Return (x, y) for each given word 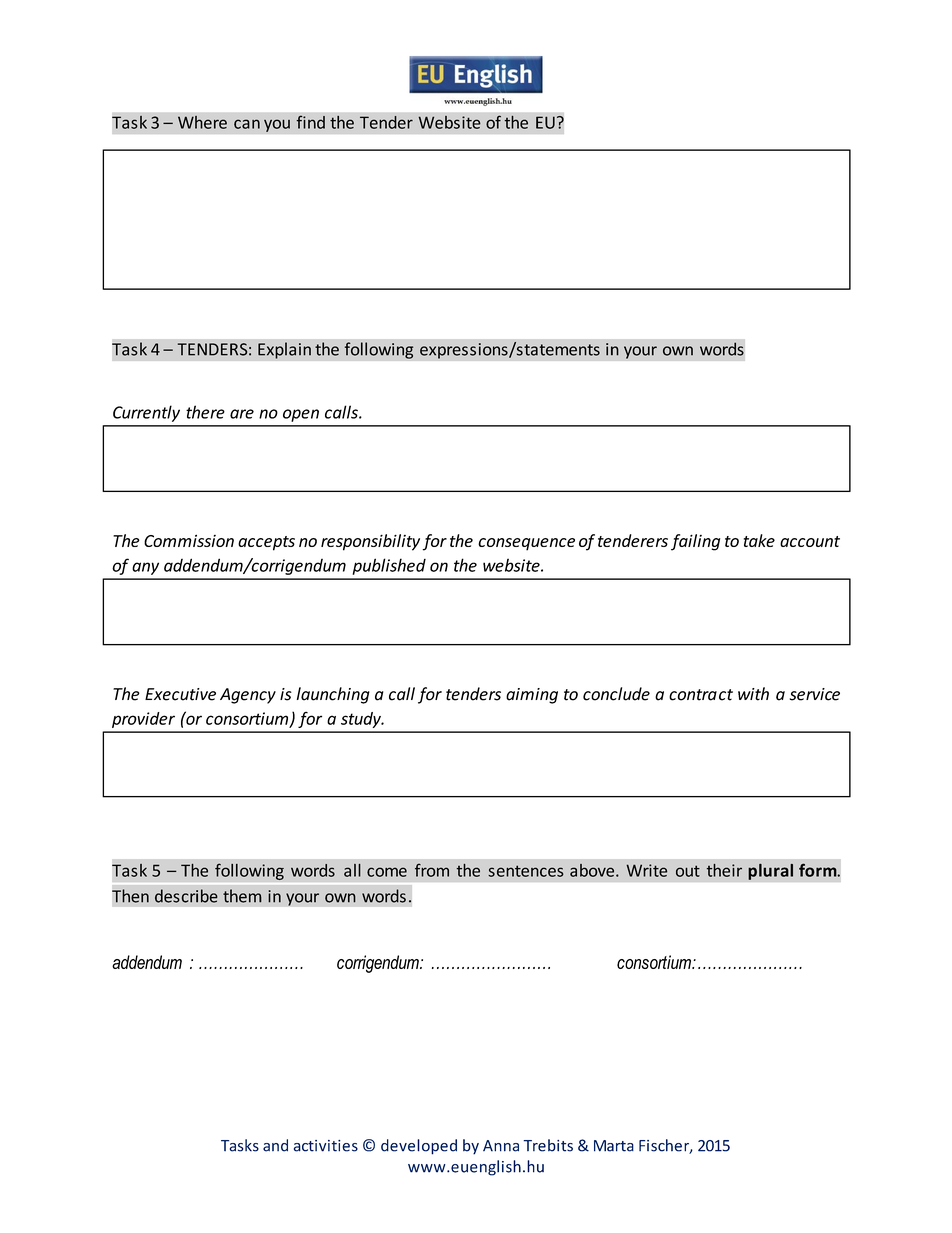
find (310, 122)
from (432, 870)
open (301, 415)
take (759, 540)
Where (202, 122)
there (205, 412)
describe (186, 896)
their (724, 870)
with (753, 694)
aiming (532, 696)
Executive (180, 694)
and (275, 1145)
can (247, 124)
